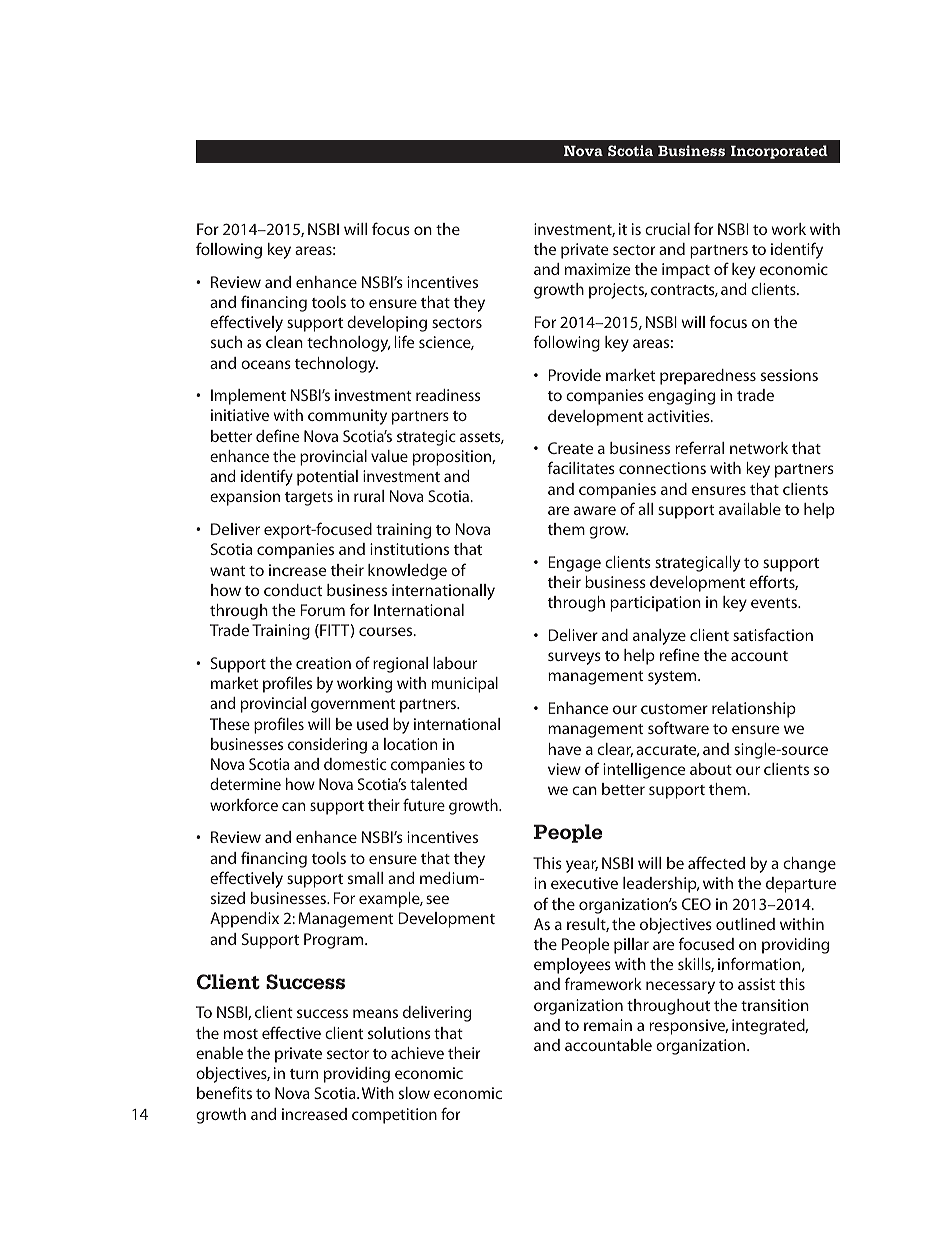 The height and width of the document is (1233, 952). What do you see at coordinates (304, 1074) in the document?
I see `turn` at bounding box center [304, 1074].
